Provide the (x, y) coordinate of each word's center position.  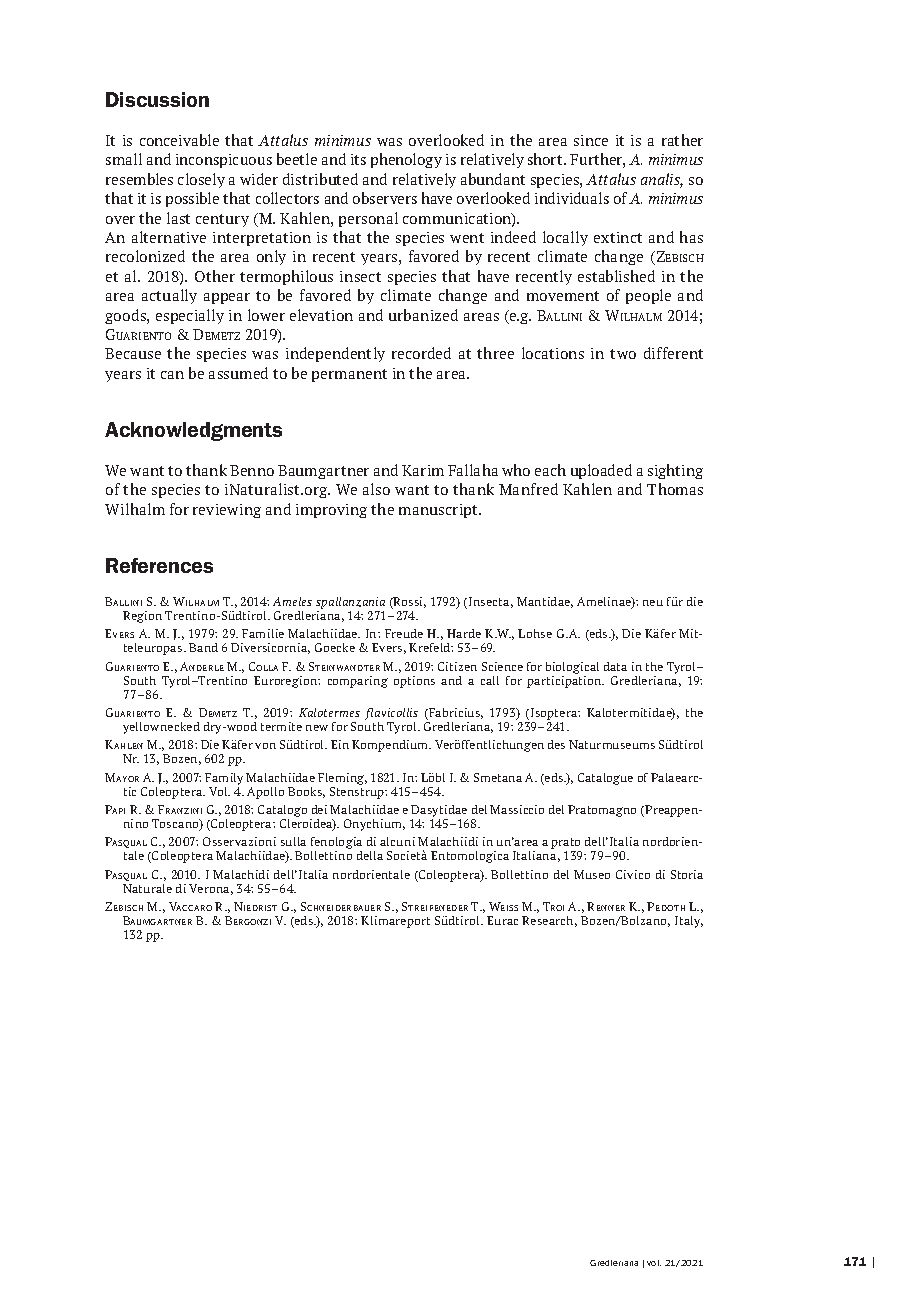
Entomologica (470, 857)
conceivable (179, 140)
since (591, 140)
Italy (689, 922)
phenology (406, 160)
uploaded (601, 471)
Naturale (147, 888)
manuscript (439, 511)
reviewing (227, 511)
